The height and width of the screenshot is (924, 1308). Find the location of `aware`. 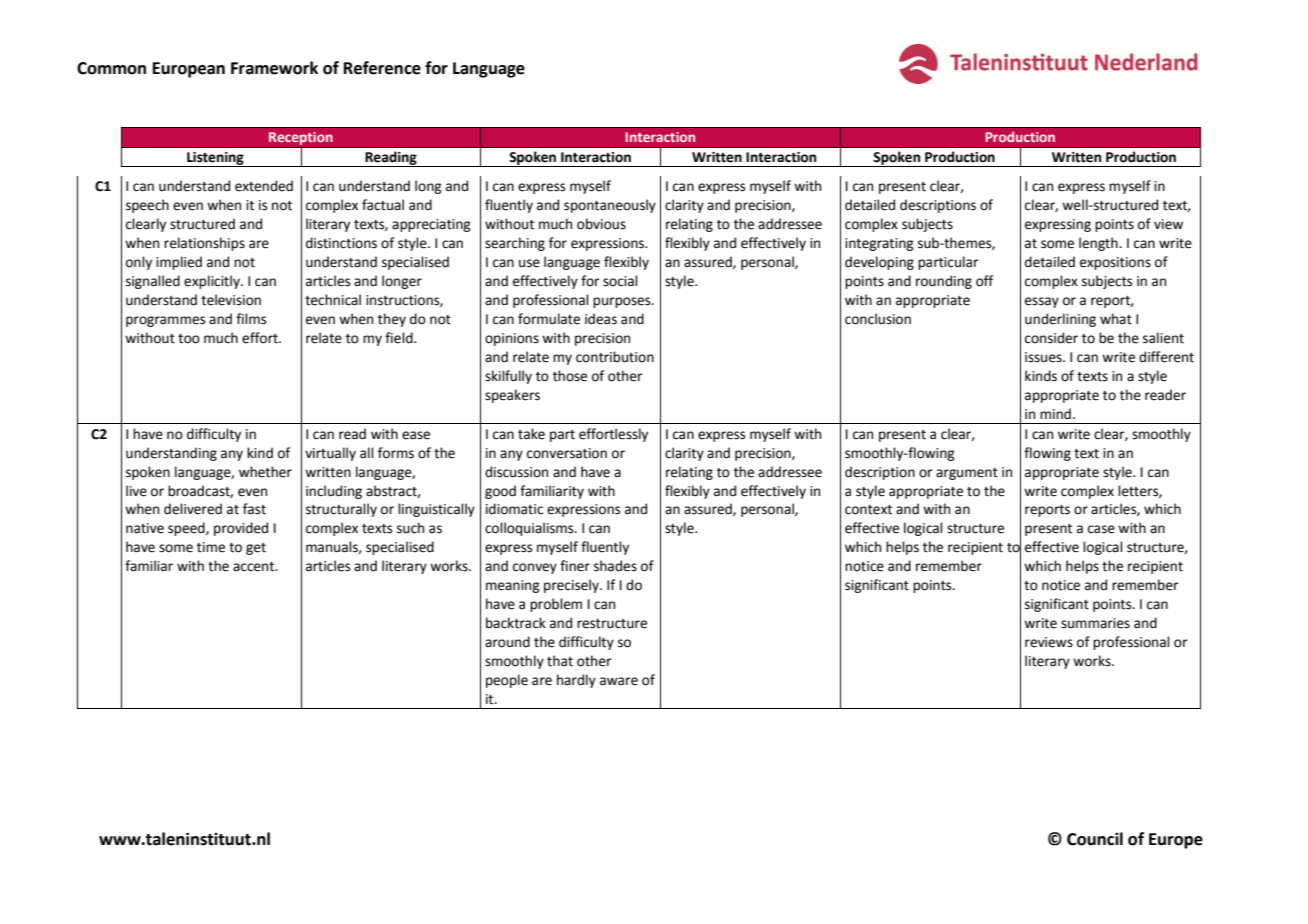

aware is located at coordinates (619, 681).
